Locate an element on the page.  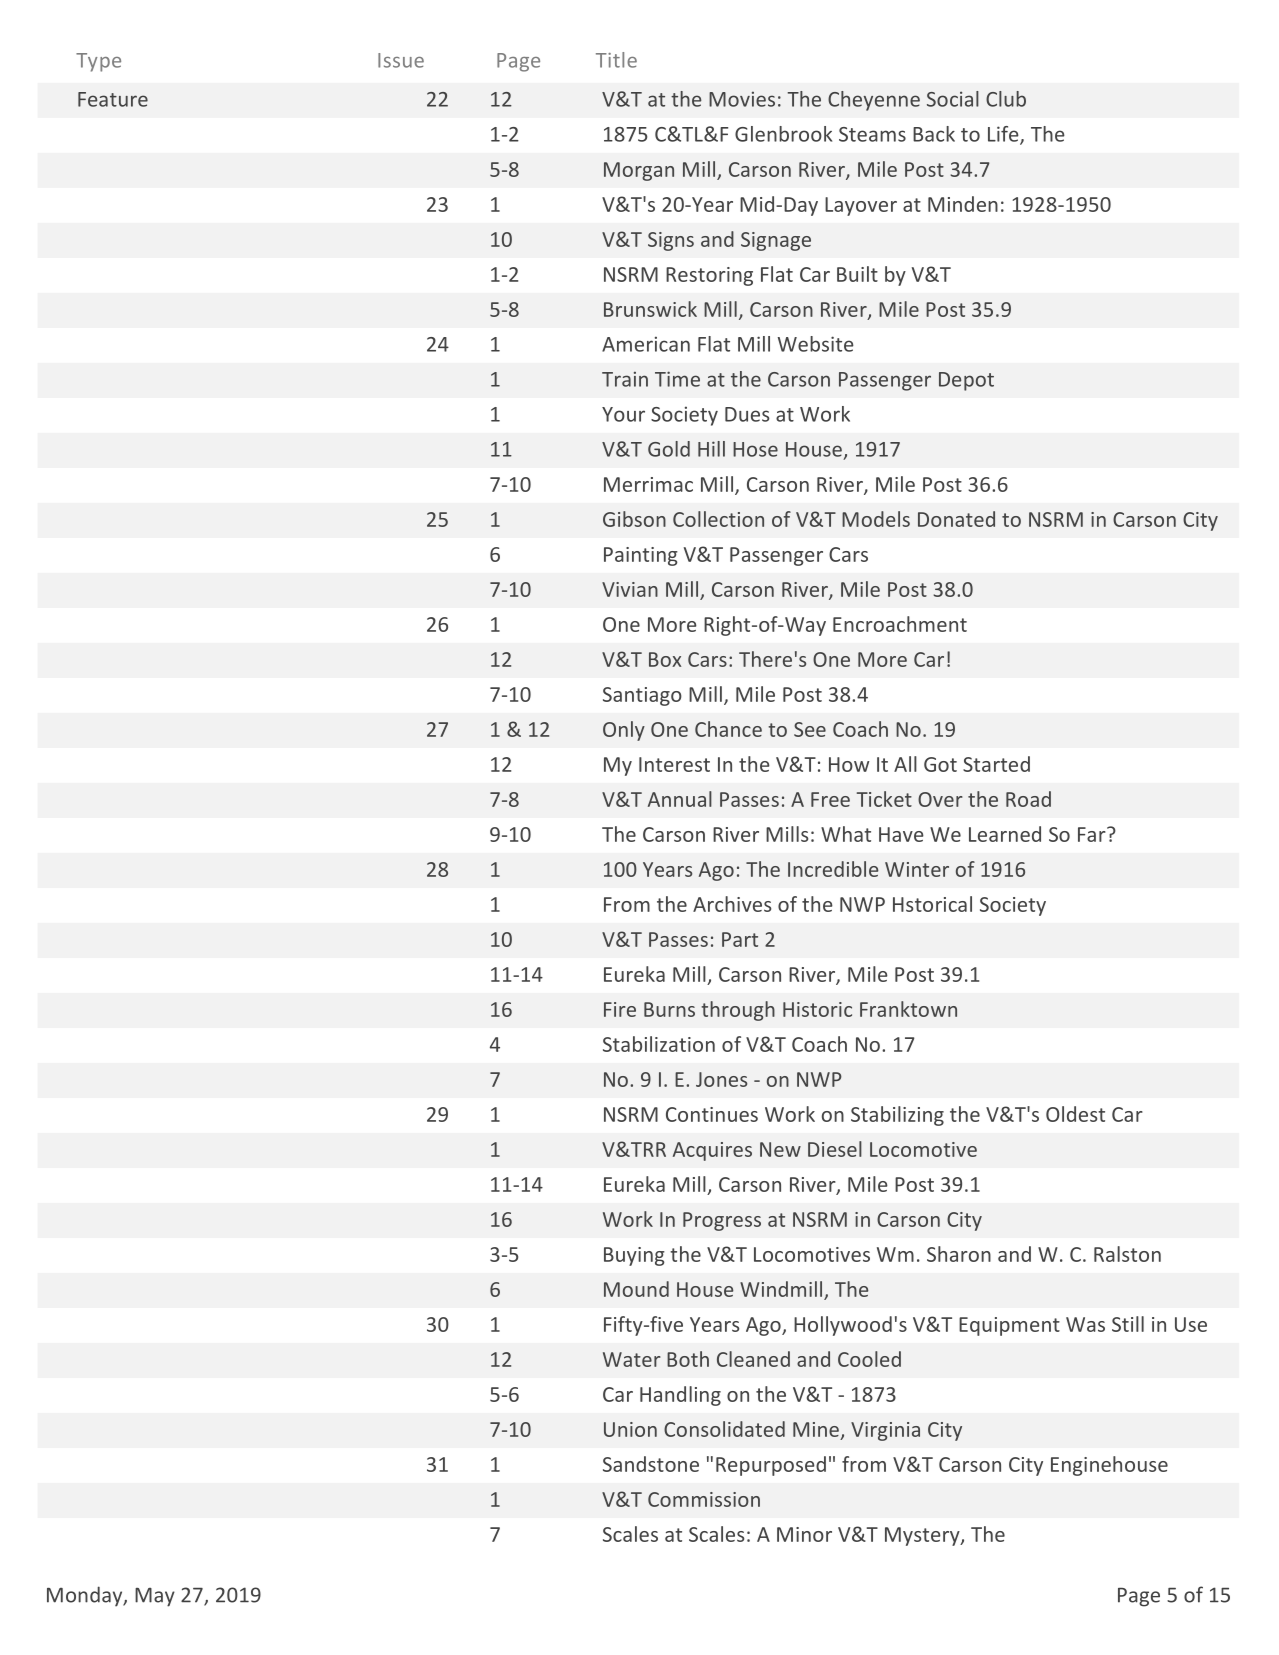
Feature is located at coordinates (113, 99).
